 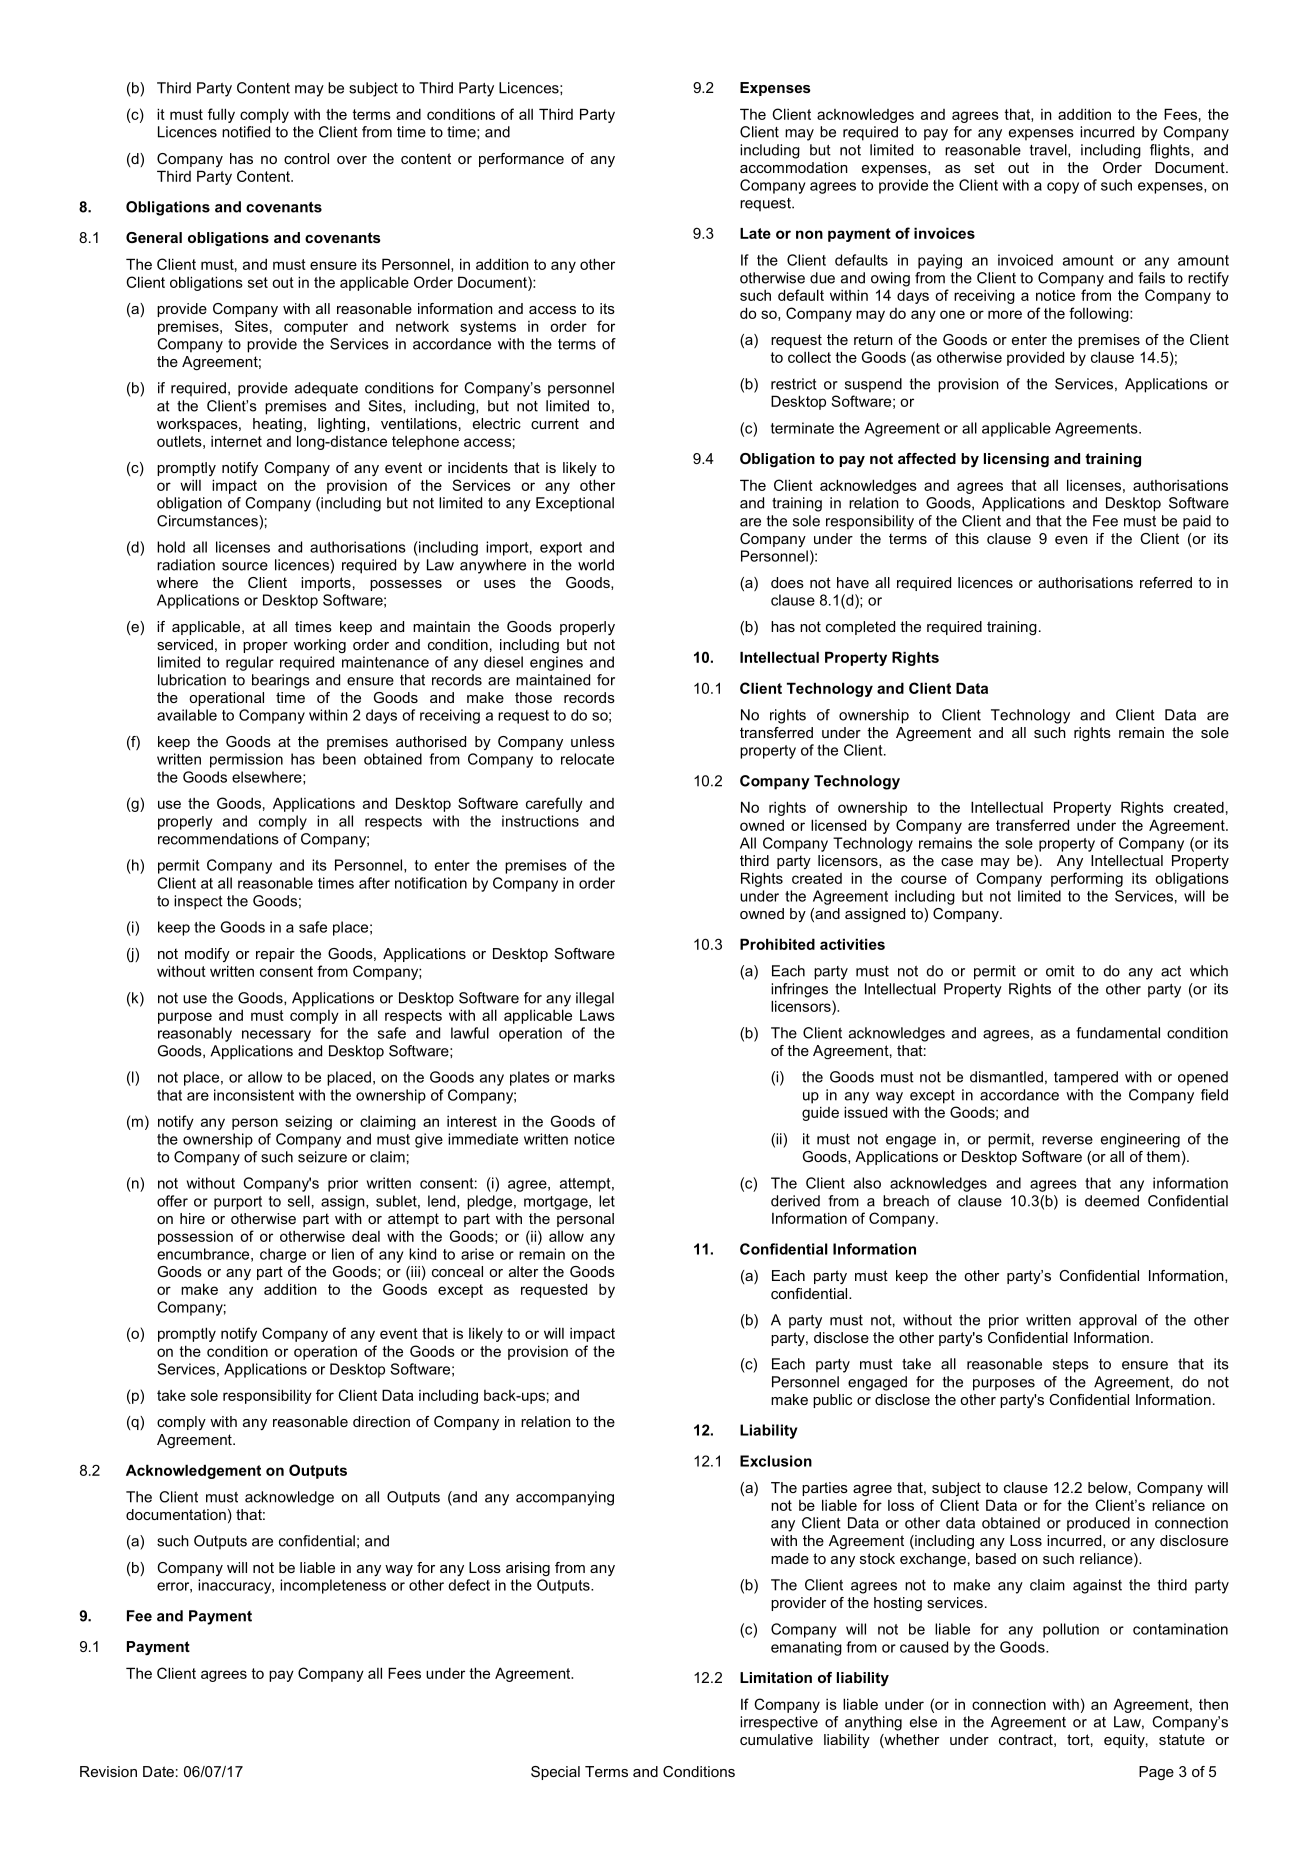 I want to click on modify, so click(x=207, y=955).
